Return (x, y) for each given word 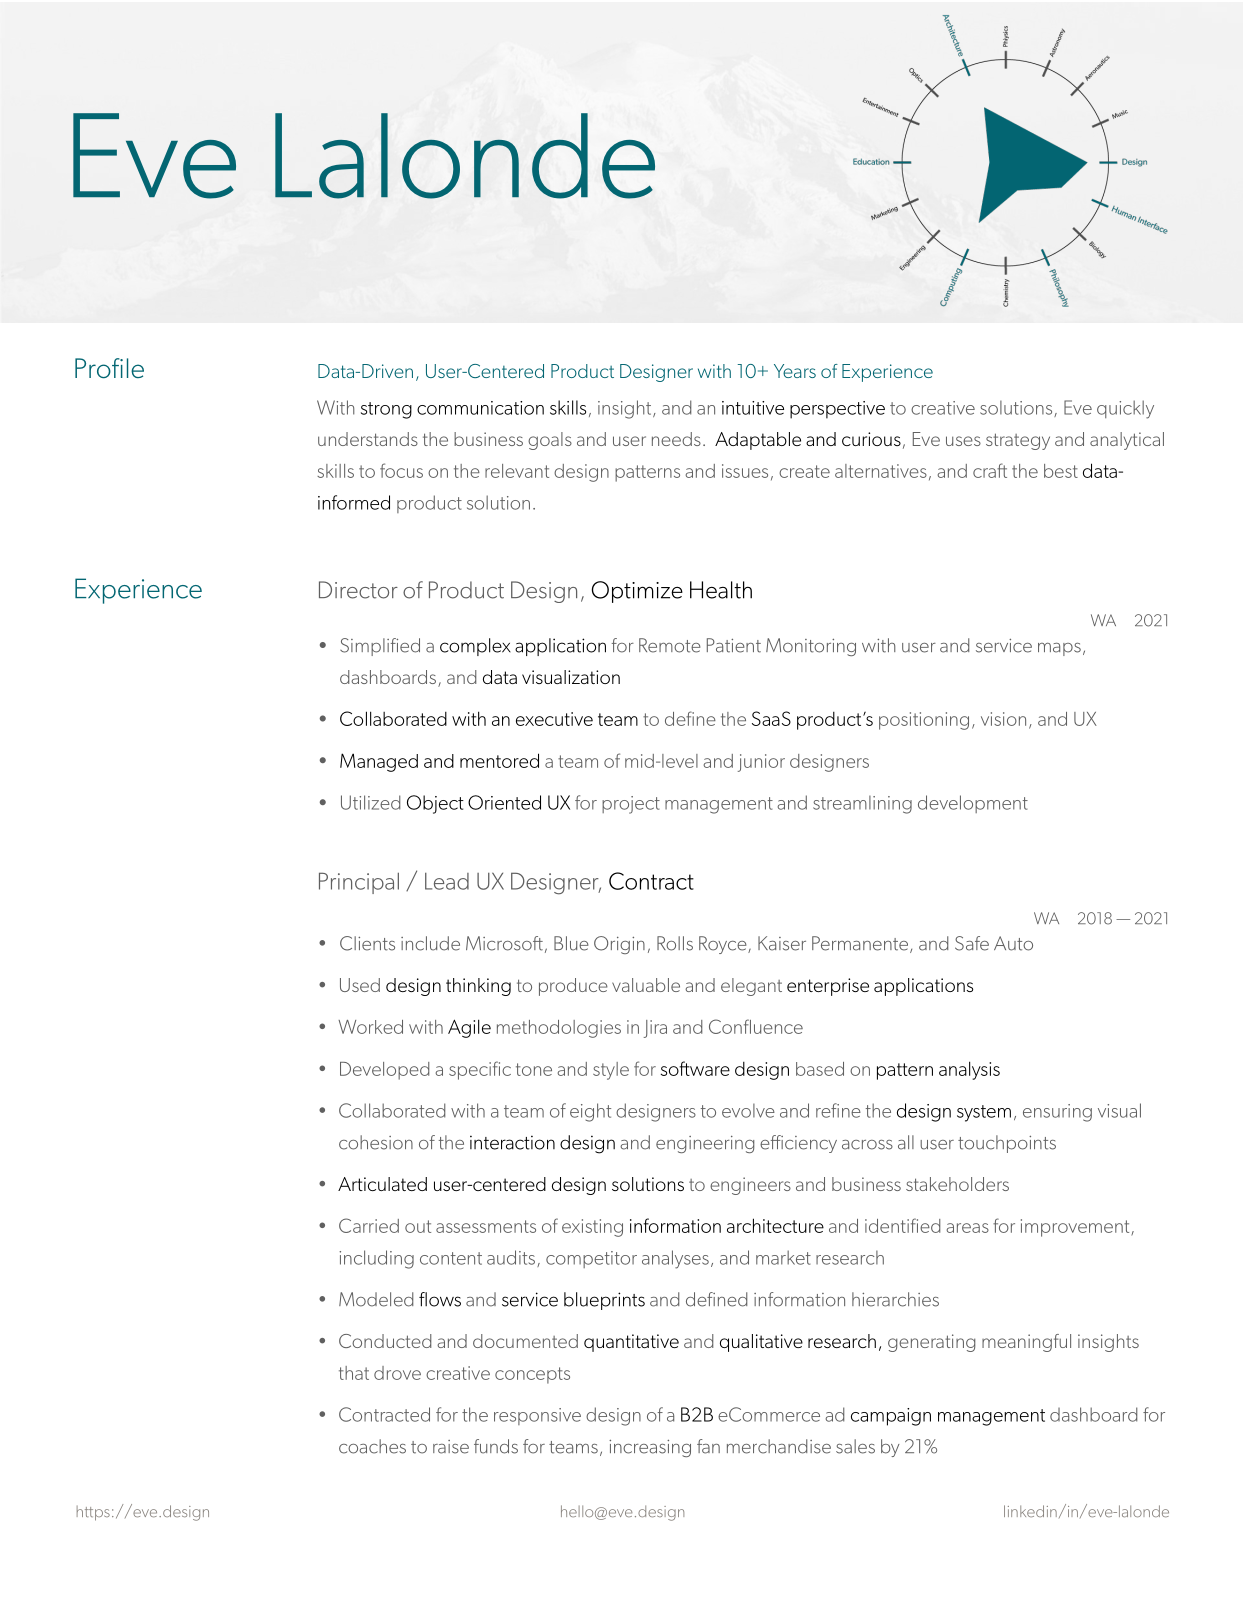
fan (708, 1446)
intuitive (753, 408)
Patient (734, 645)
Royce (724, 945)
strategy (1018, 441)
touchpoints (1007, 1144)
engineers (750, 1186)
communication (480, 408)
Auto (1013, 943)
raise (451, 1447)
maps (1059, 649)
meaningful (1026, 1343)
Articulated (382, 1184)
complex (475, 647)
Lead (447, 881)
